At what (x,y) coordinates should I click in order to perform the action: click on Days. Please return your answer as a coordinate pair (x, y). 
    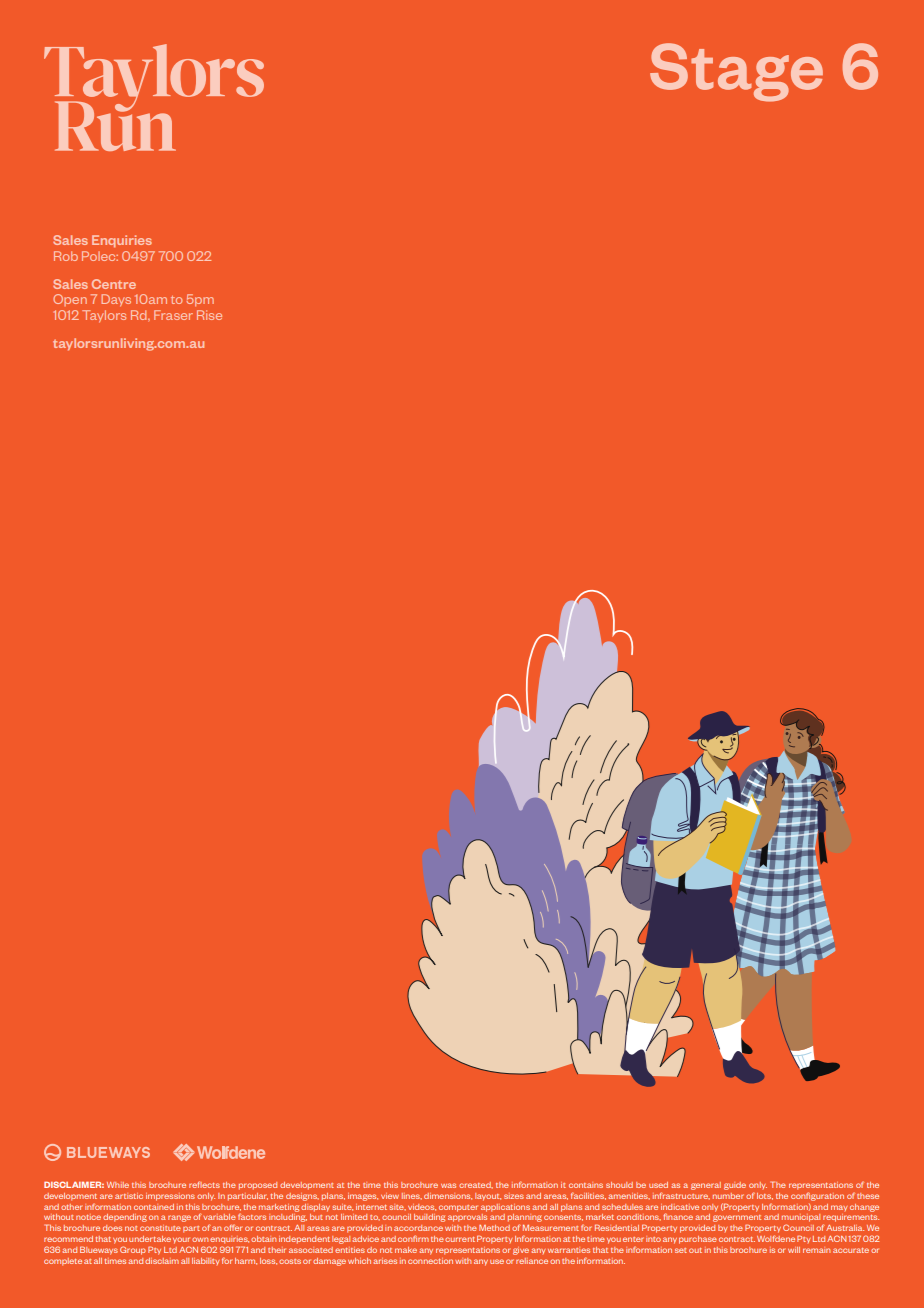
    Looking at the image, I should click on (116, 300).
